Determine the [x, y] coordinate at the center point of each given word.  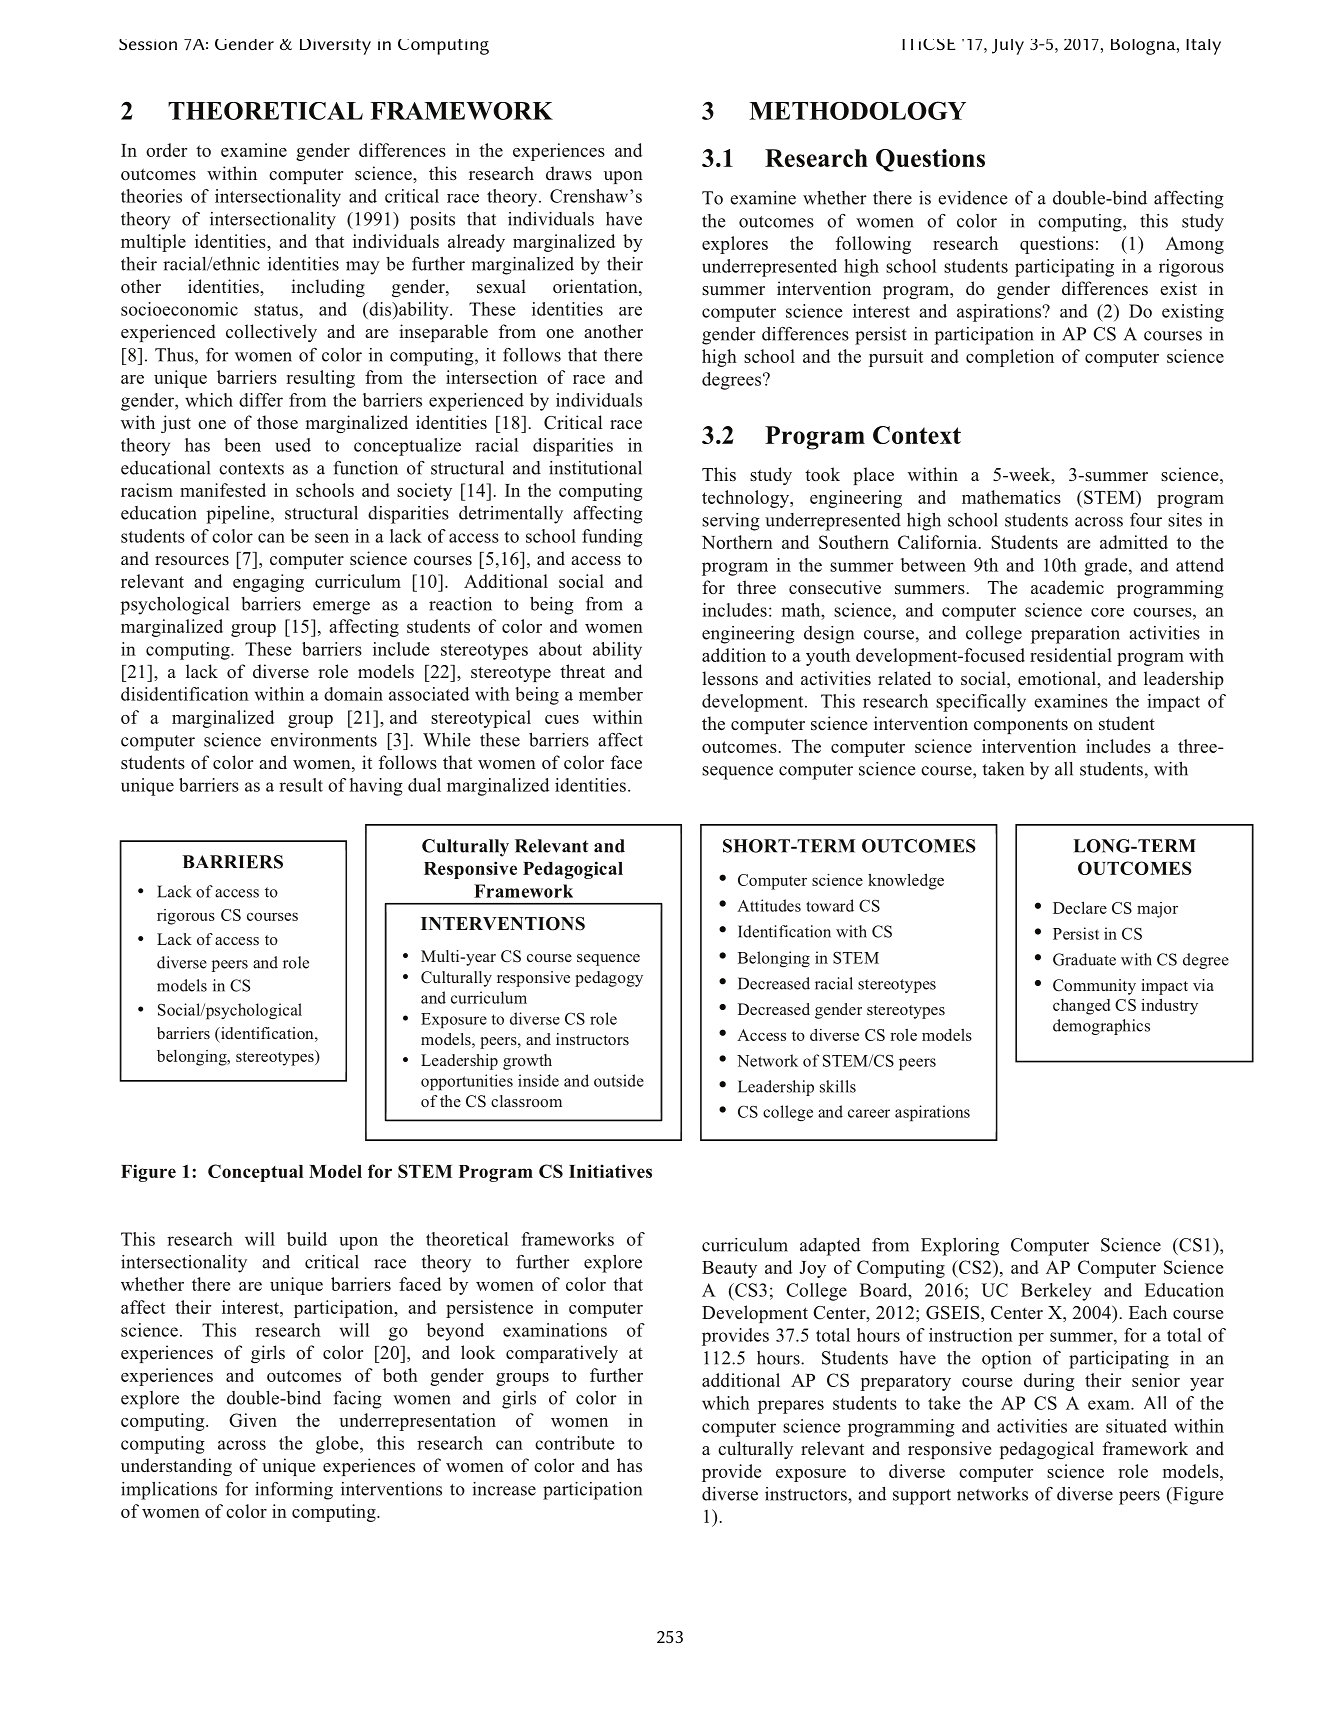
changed [1081, 1007]
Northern [737, 542]
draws [569, 173]
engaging [268, 583]
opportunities [467, 1082]
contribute [575, 1443]
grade [1107, 567]
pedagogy [609, 979]
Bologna [1144, 47]
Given [253, 1420]
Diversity [335, 47]
